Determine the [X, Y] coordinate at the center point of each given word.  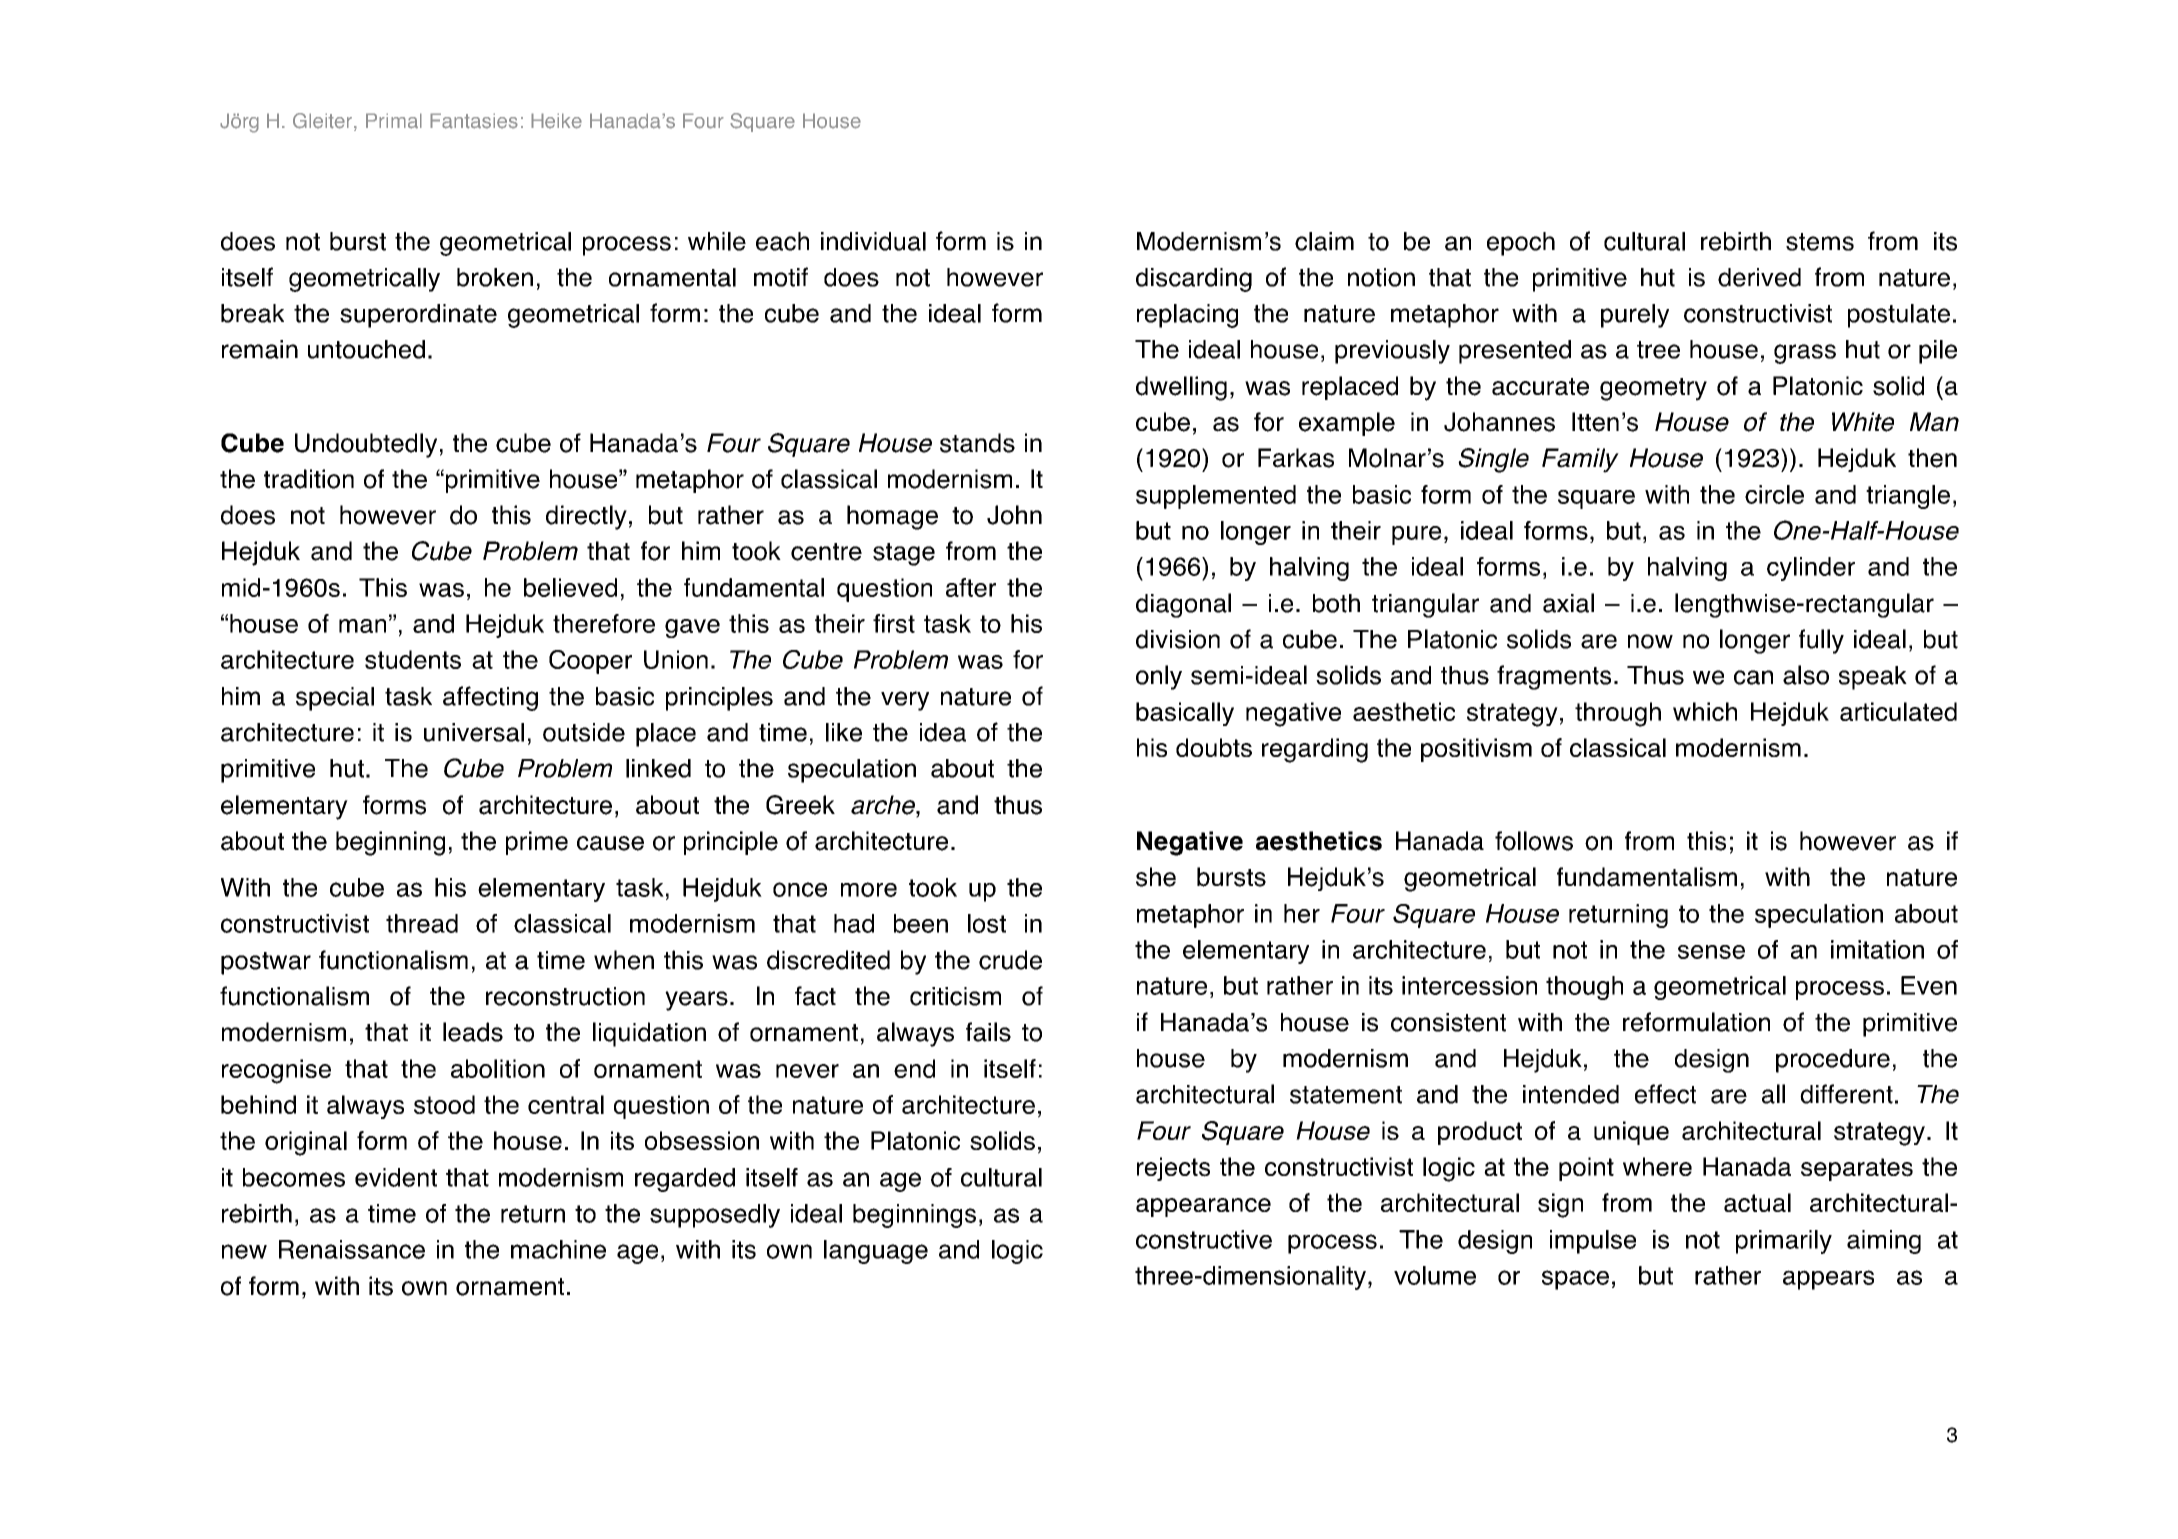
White [1863, 422]
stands [977, 443]
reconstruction [565, 996]
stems [1820, 242]
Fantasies [474, 121]
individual [873, 241]
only [1159, 677]
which [1705, 711]
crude [1010, 960]
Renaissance [352, 1249]
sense [1711, 952]
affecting [490, 698]
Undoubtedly [366, 445]
